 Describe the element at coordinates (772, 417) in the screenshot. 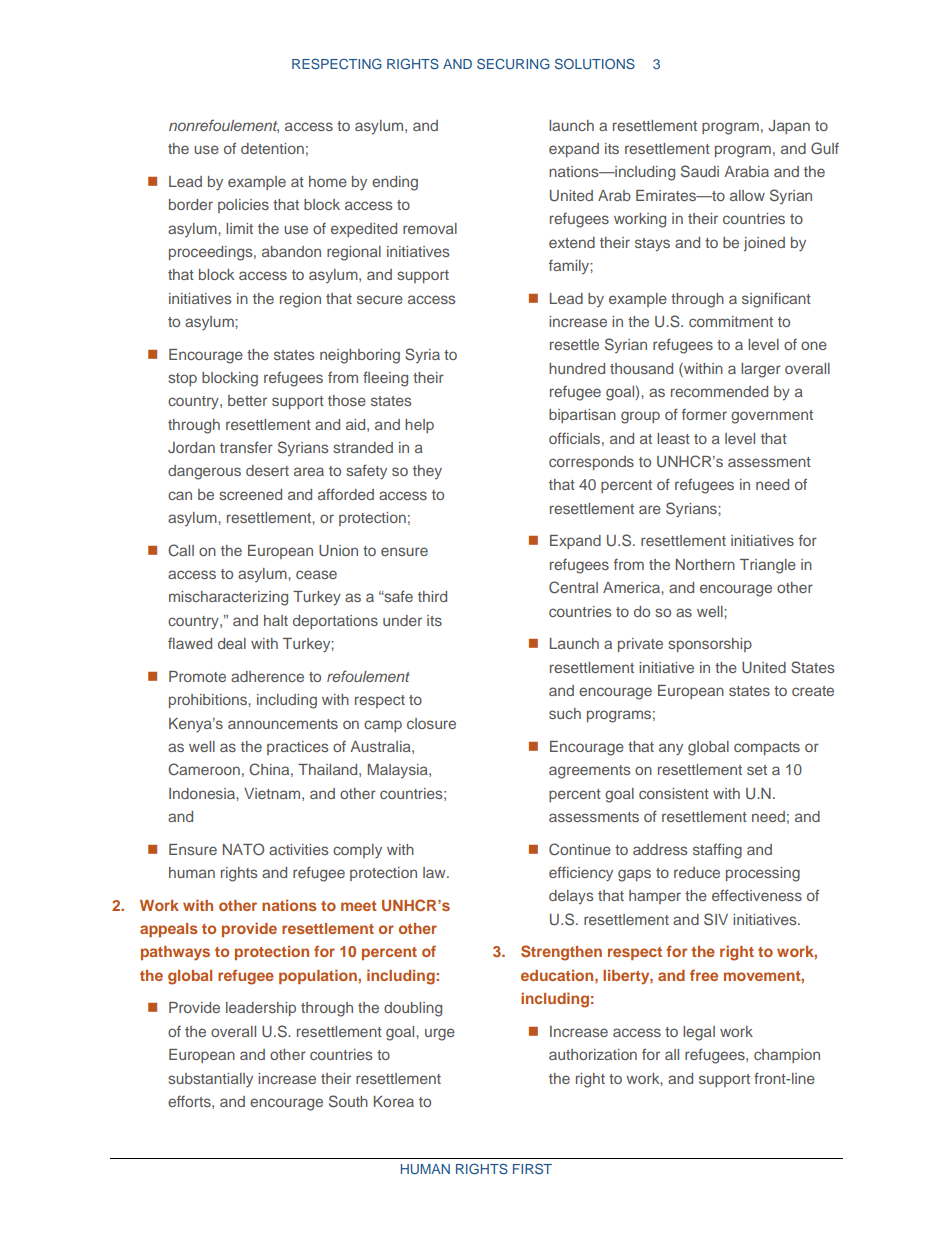

I see `government` at that location.
